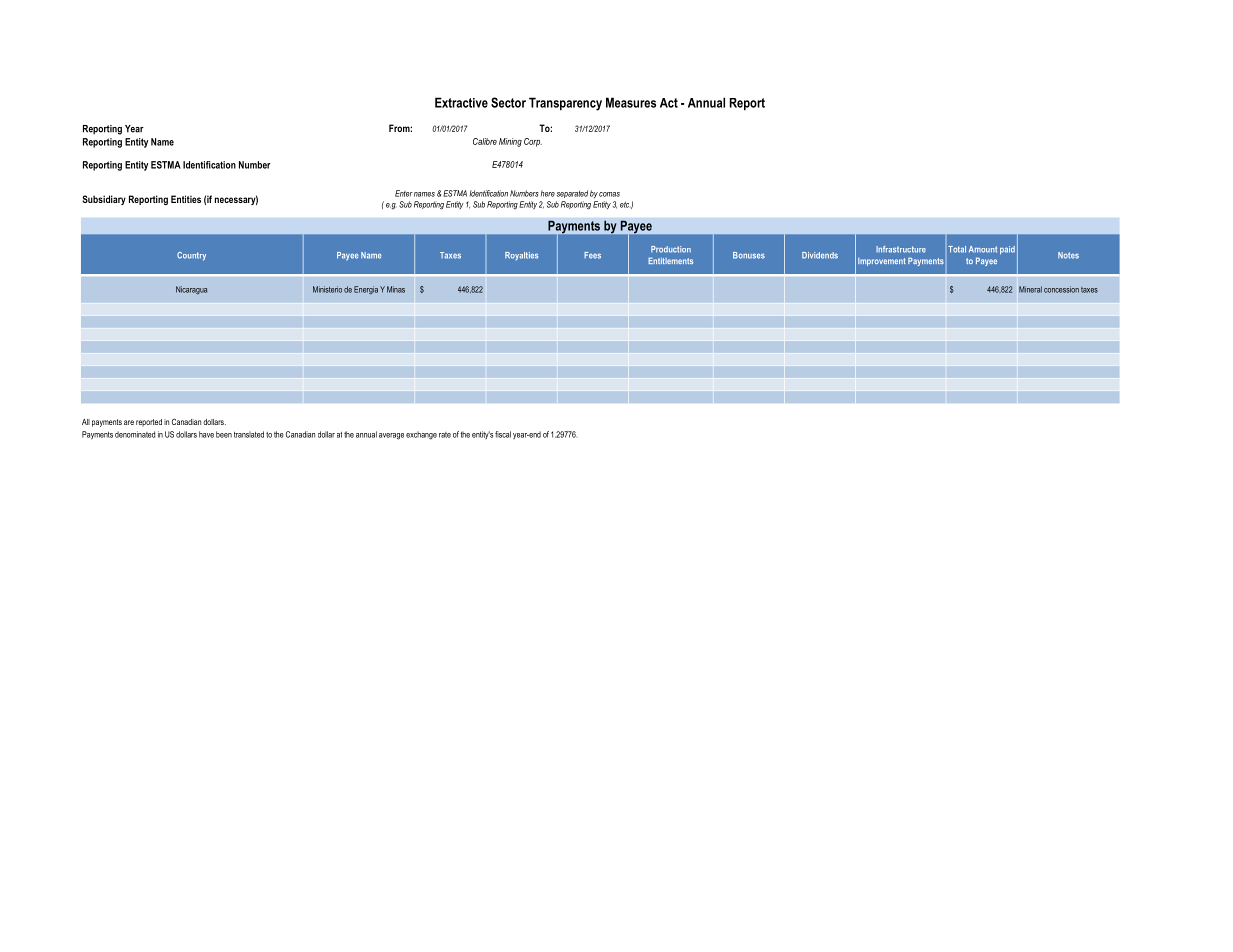  What do you see at coordinates (191, 290) in the screenshot?
I see `Nicaragua` at bounding box center [191, 290].
